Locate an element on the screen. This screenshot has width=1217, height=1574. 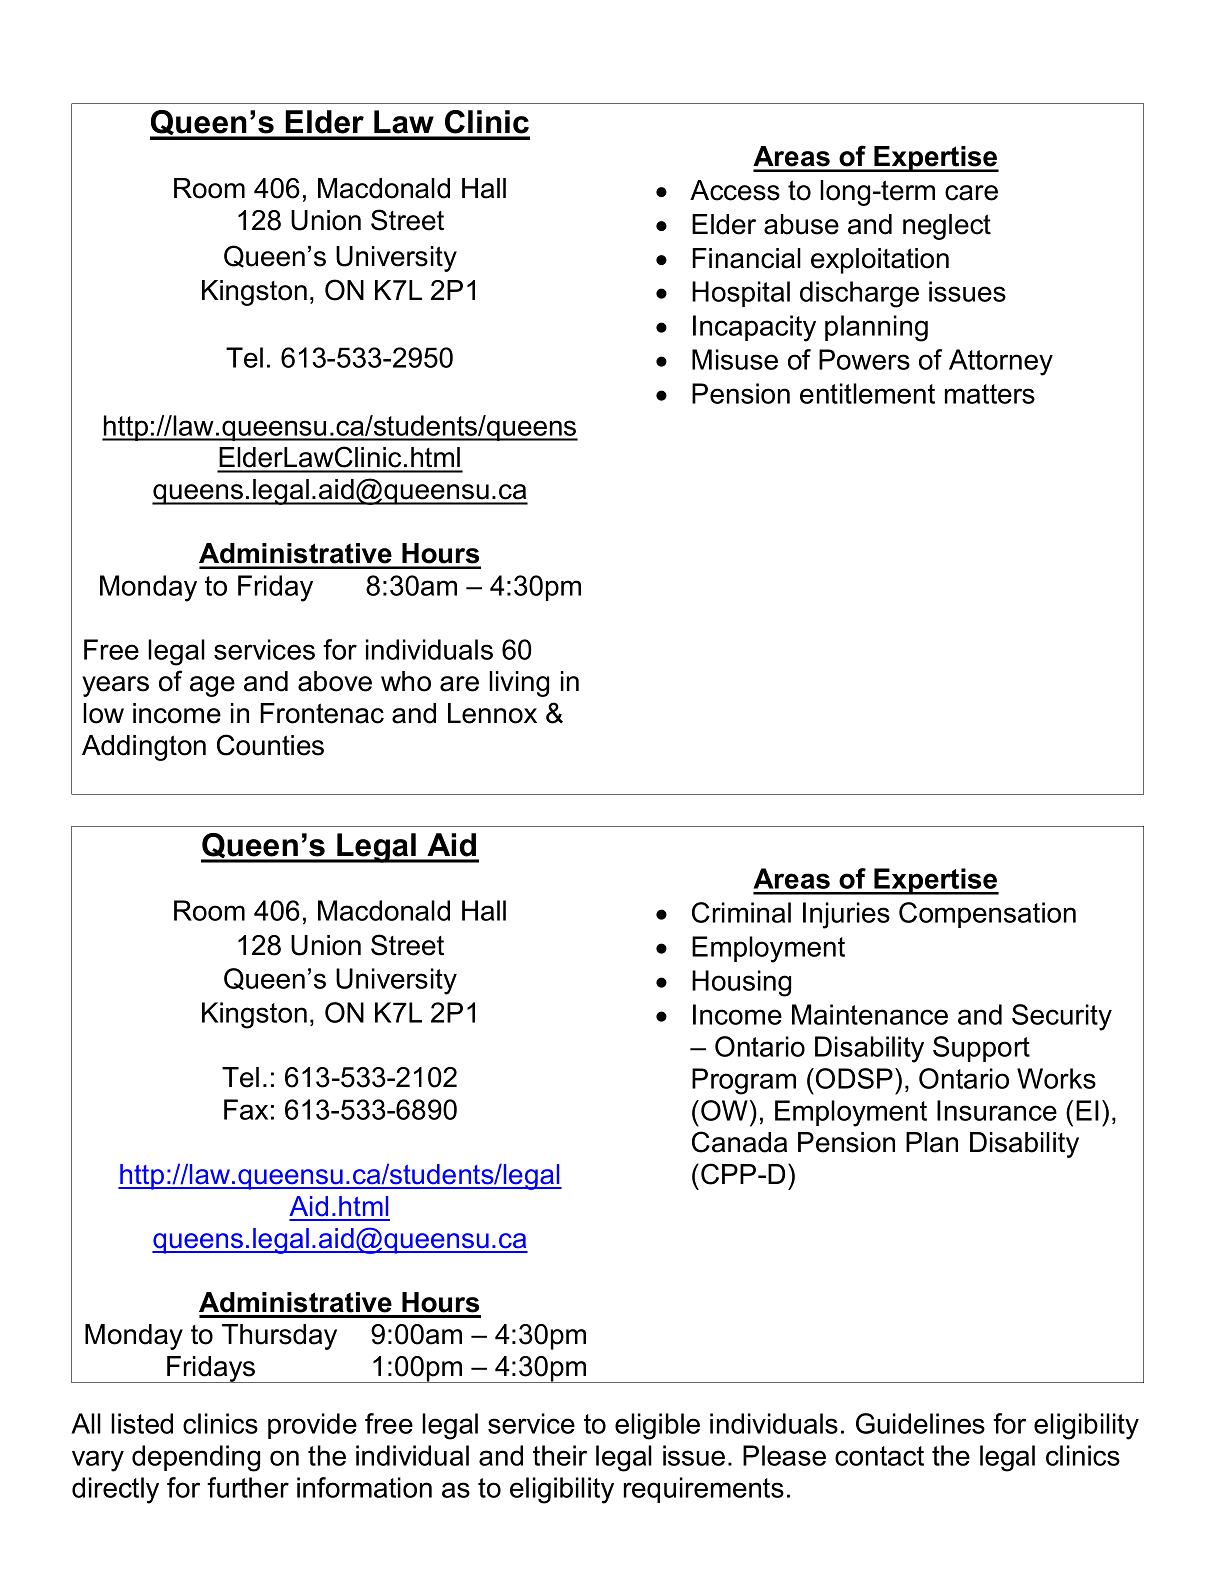
neglect is located at coordinates (947, 227).
